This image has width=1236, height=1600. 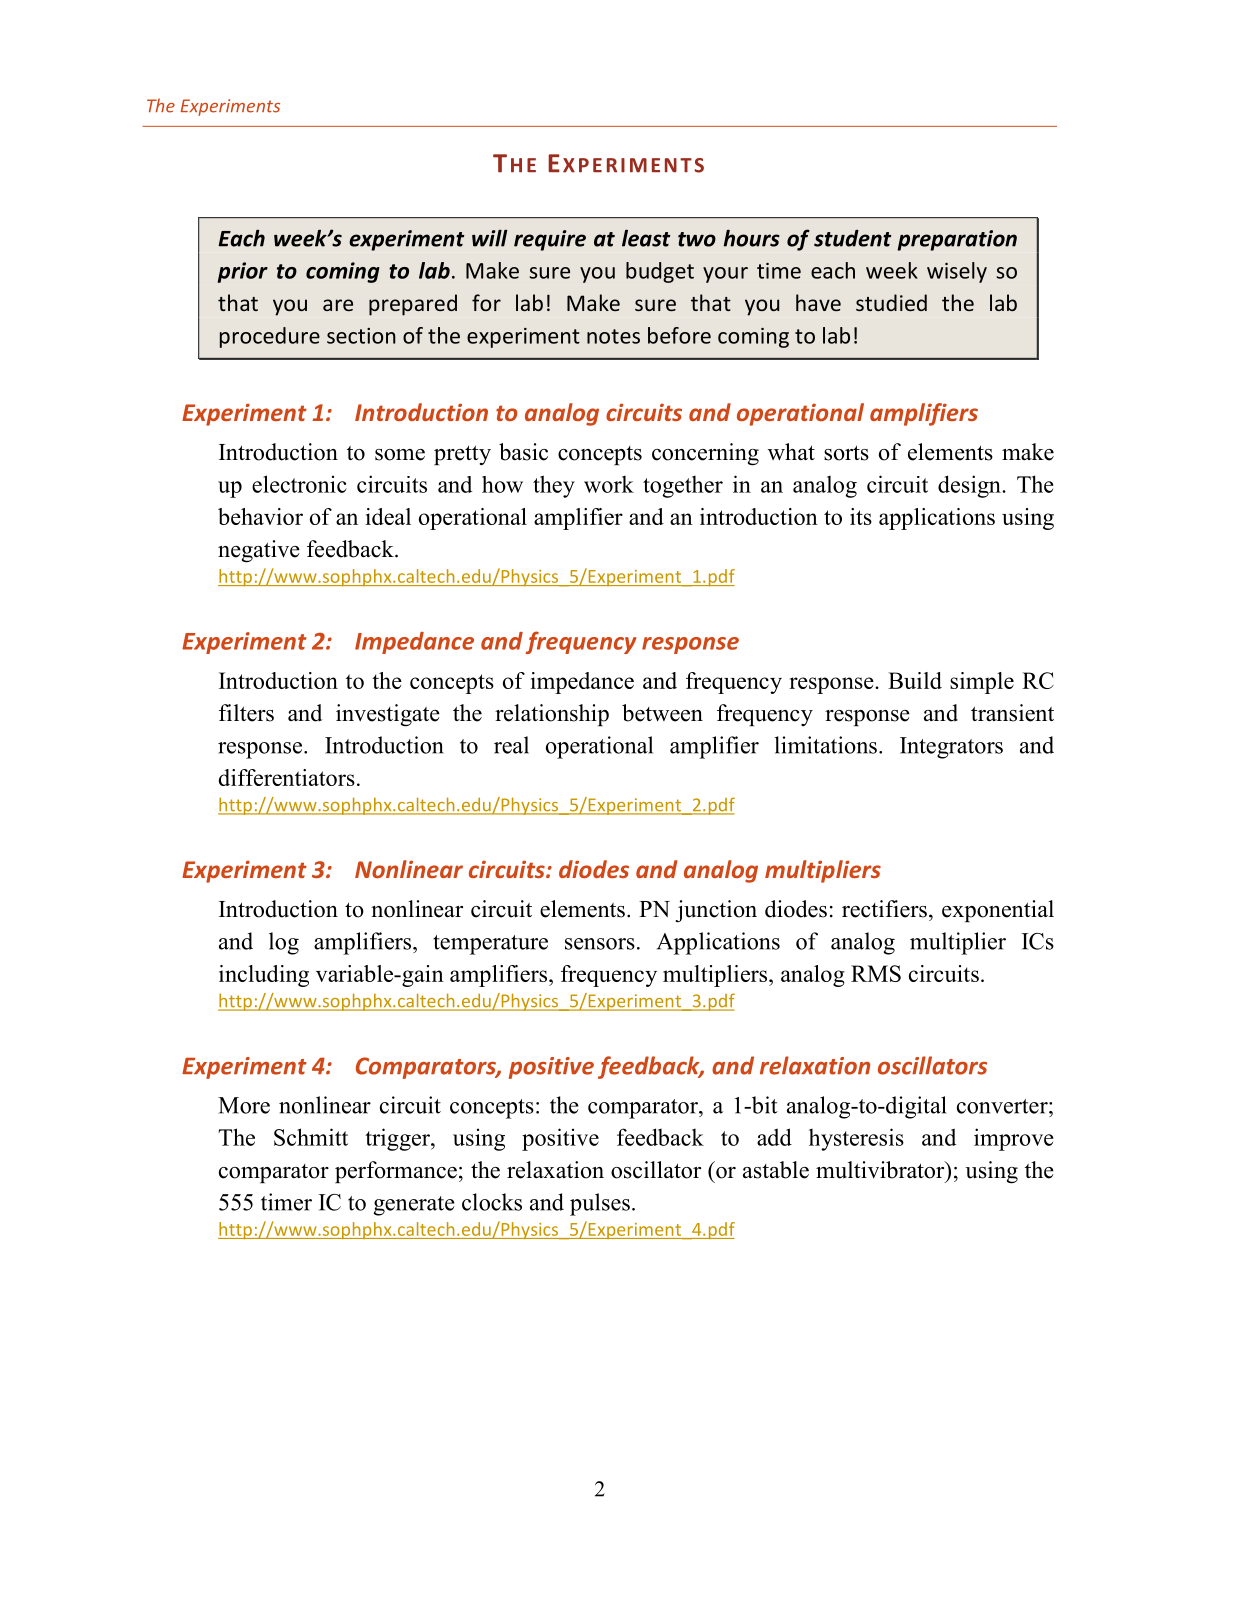 What do you see at coordinates (951, 748) in the image?
I see `Integrators` at bounding box center [951, 748].
